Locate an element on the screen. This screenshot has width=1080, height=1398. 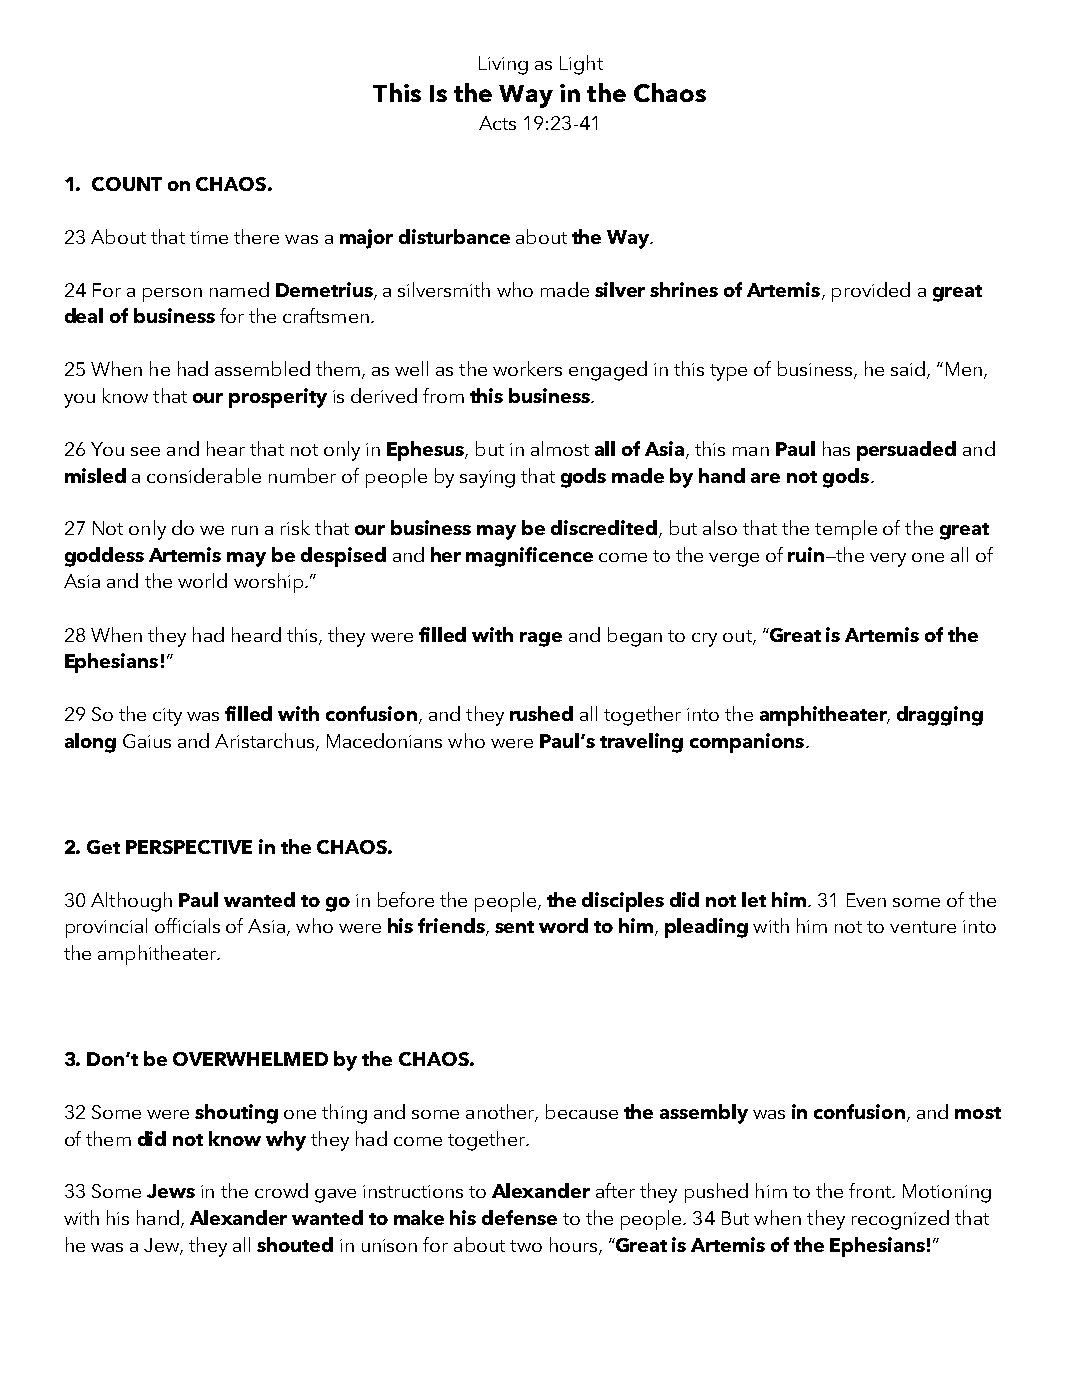
defense is located at coordinates (519, 1217).
